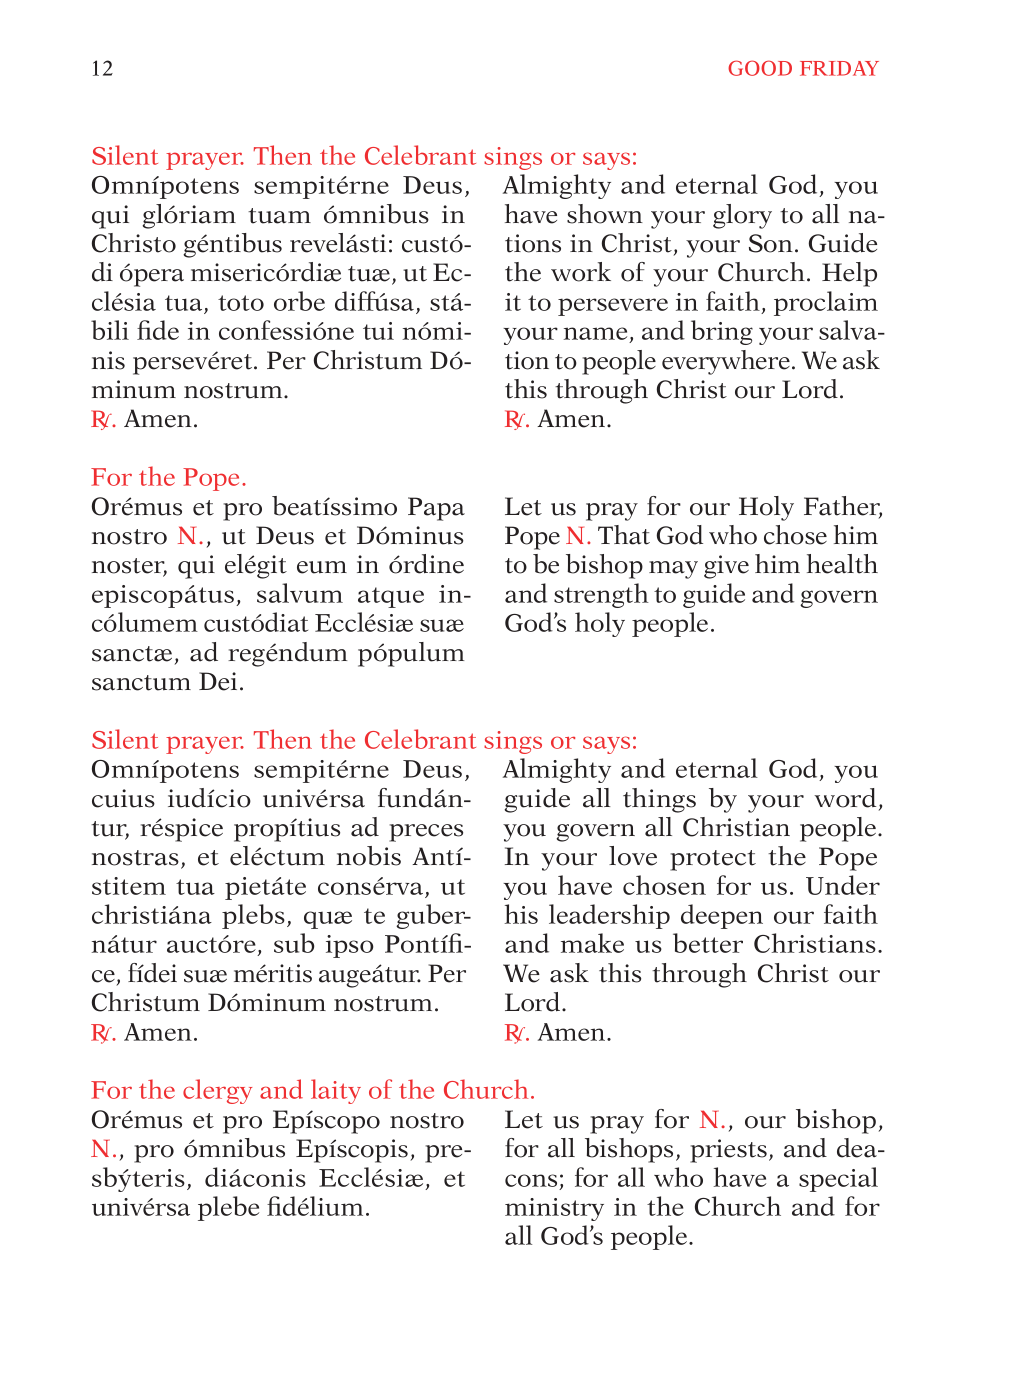  What do you see at coordinates (624, 535) in the screenshot?
I see `That` at bounding box center [624, 535].
